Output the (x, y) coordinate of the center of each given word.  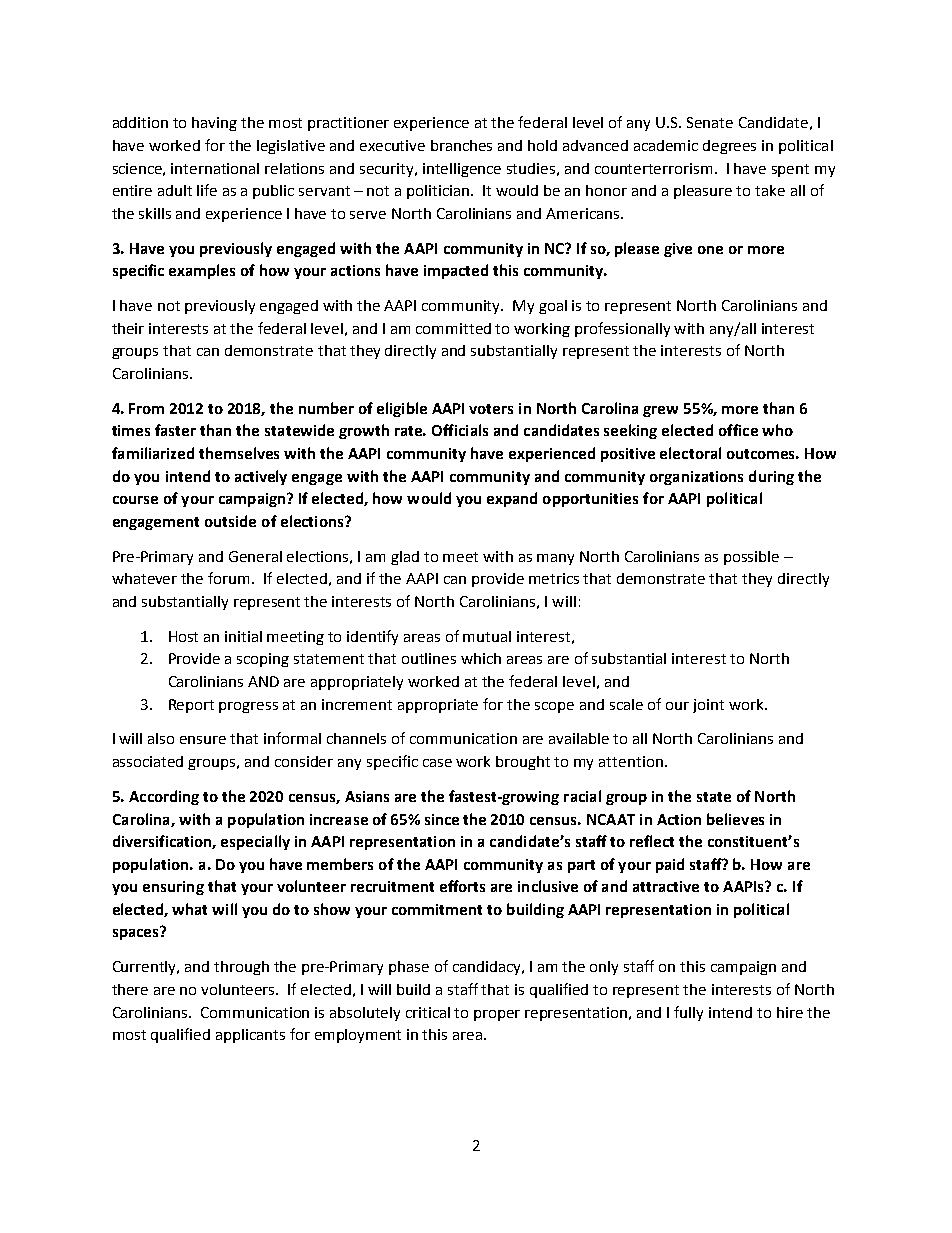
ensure (203, 740)
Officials (460, 430)
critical (428, 1012)
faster (175, 430)
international (215, 168)
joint (708, 706)
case (437, 763)
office (738, 430)
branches (461, 145)
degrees (729, 147)
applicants (250, 1036)
